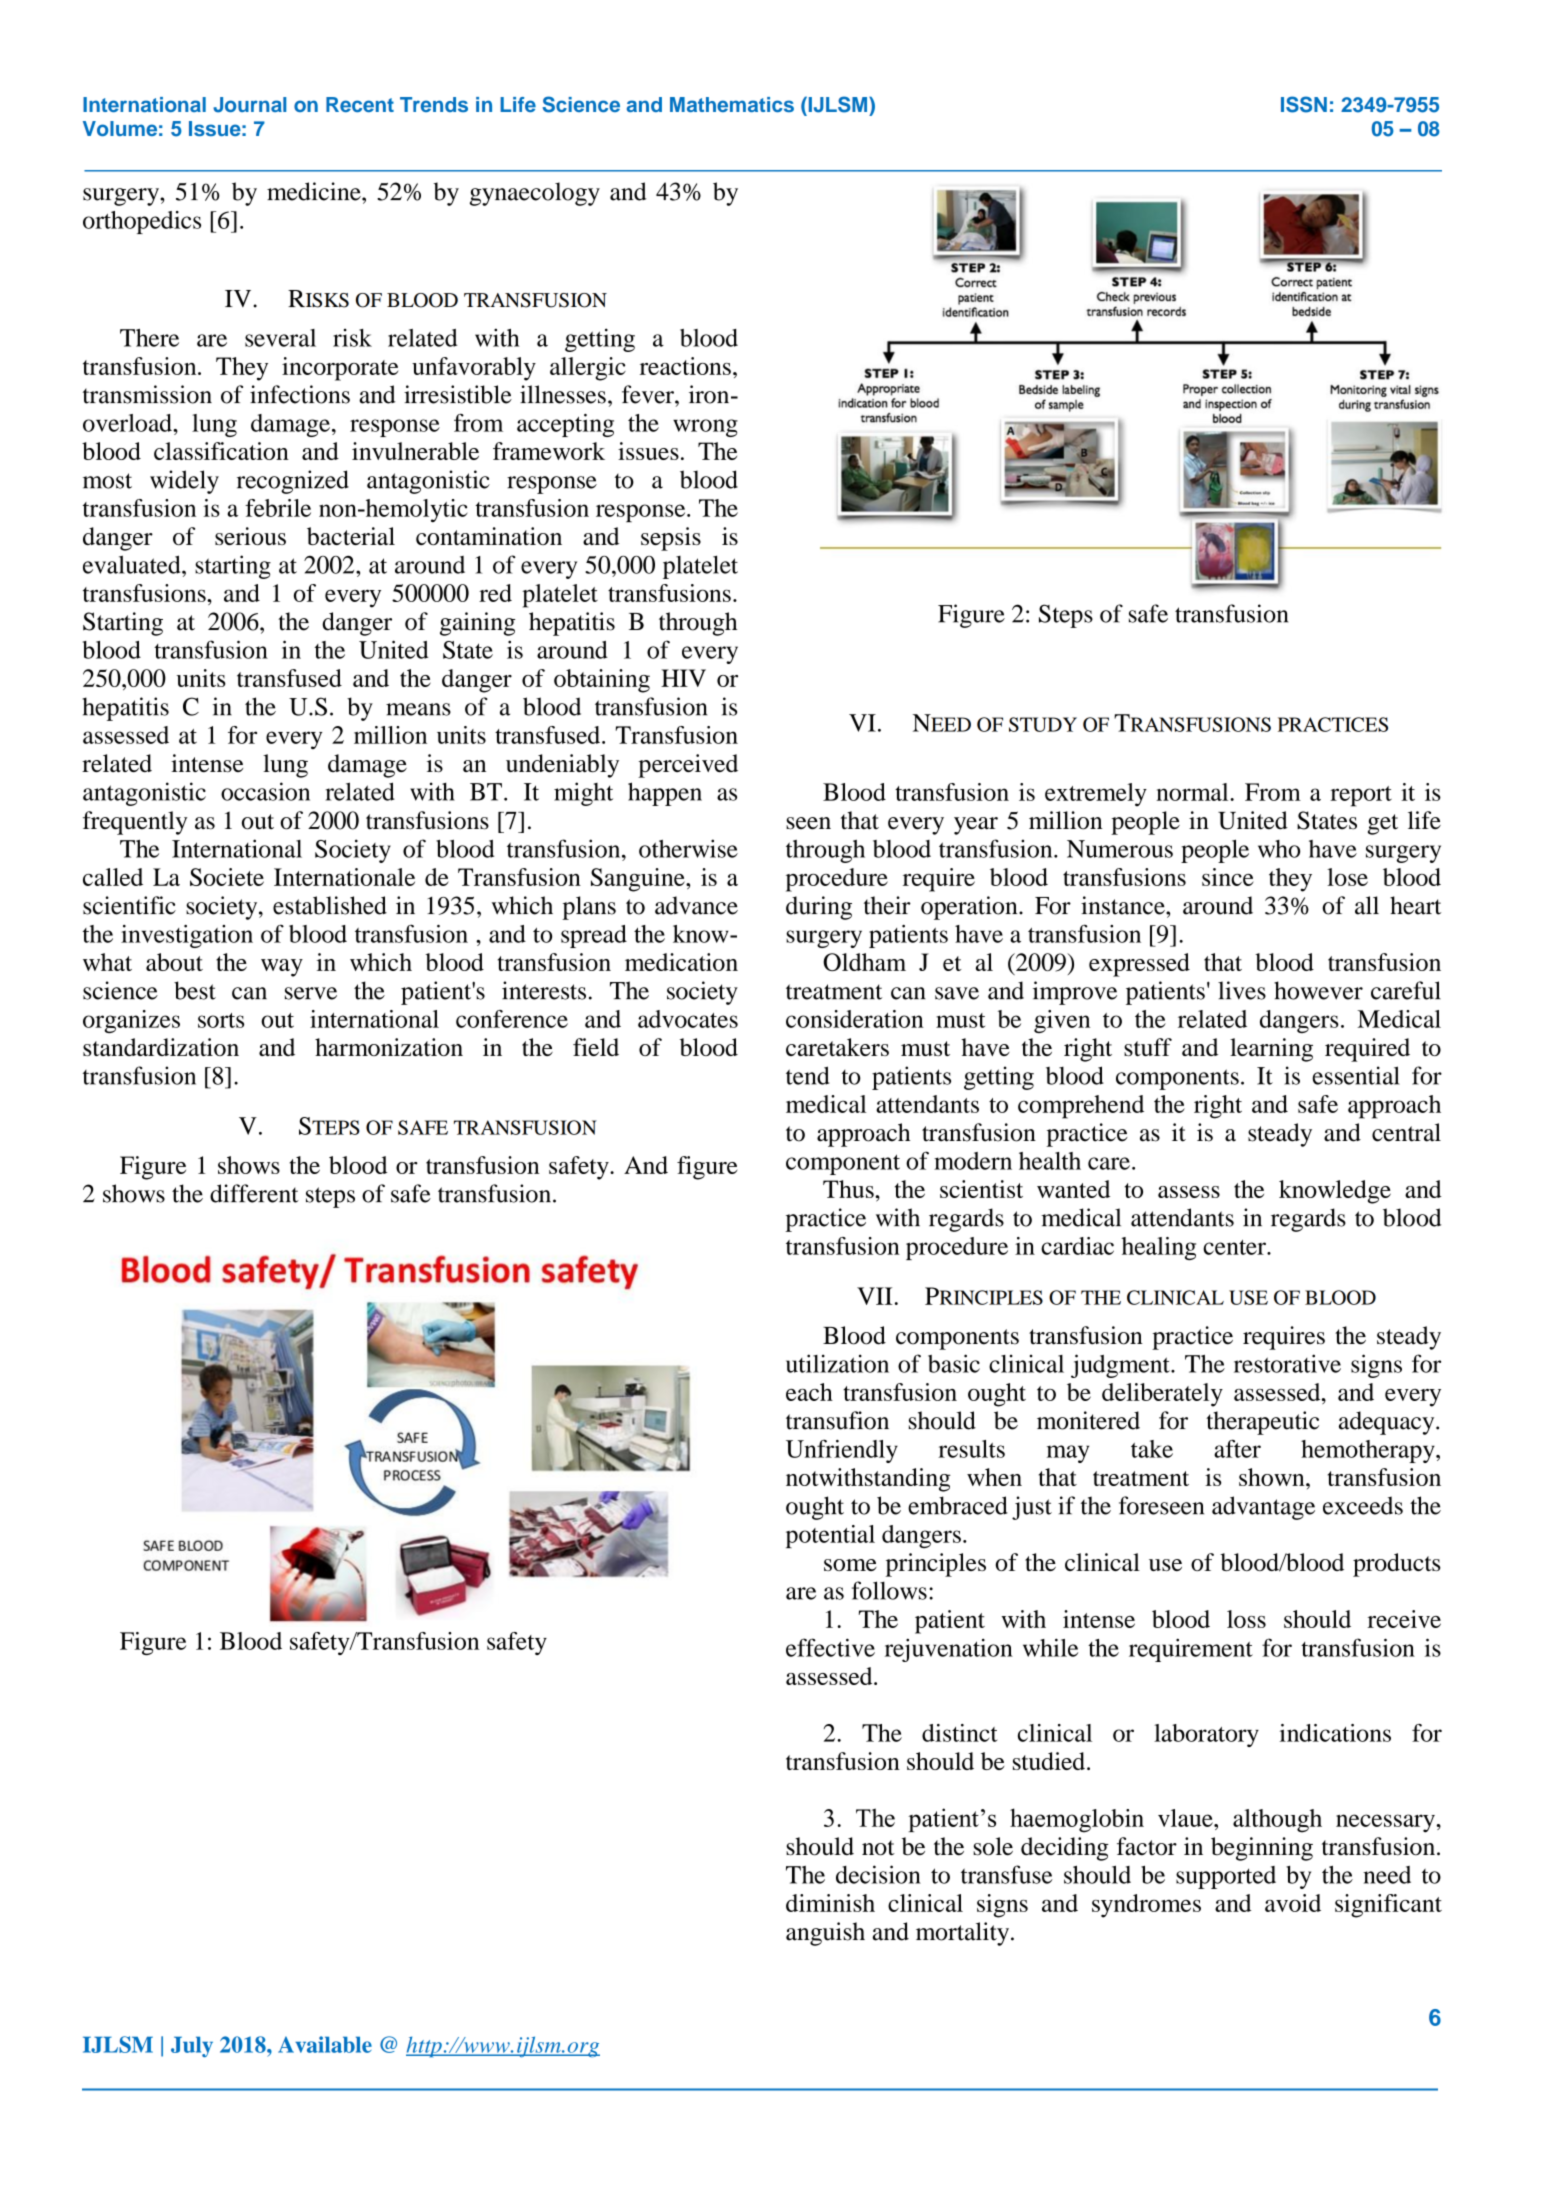 This screenshot has height=2187, width=1546. What do you see at coordinates (732, 104) in the screenshot?
I see `Mathematics` at bounding box center [732, 104].
